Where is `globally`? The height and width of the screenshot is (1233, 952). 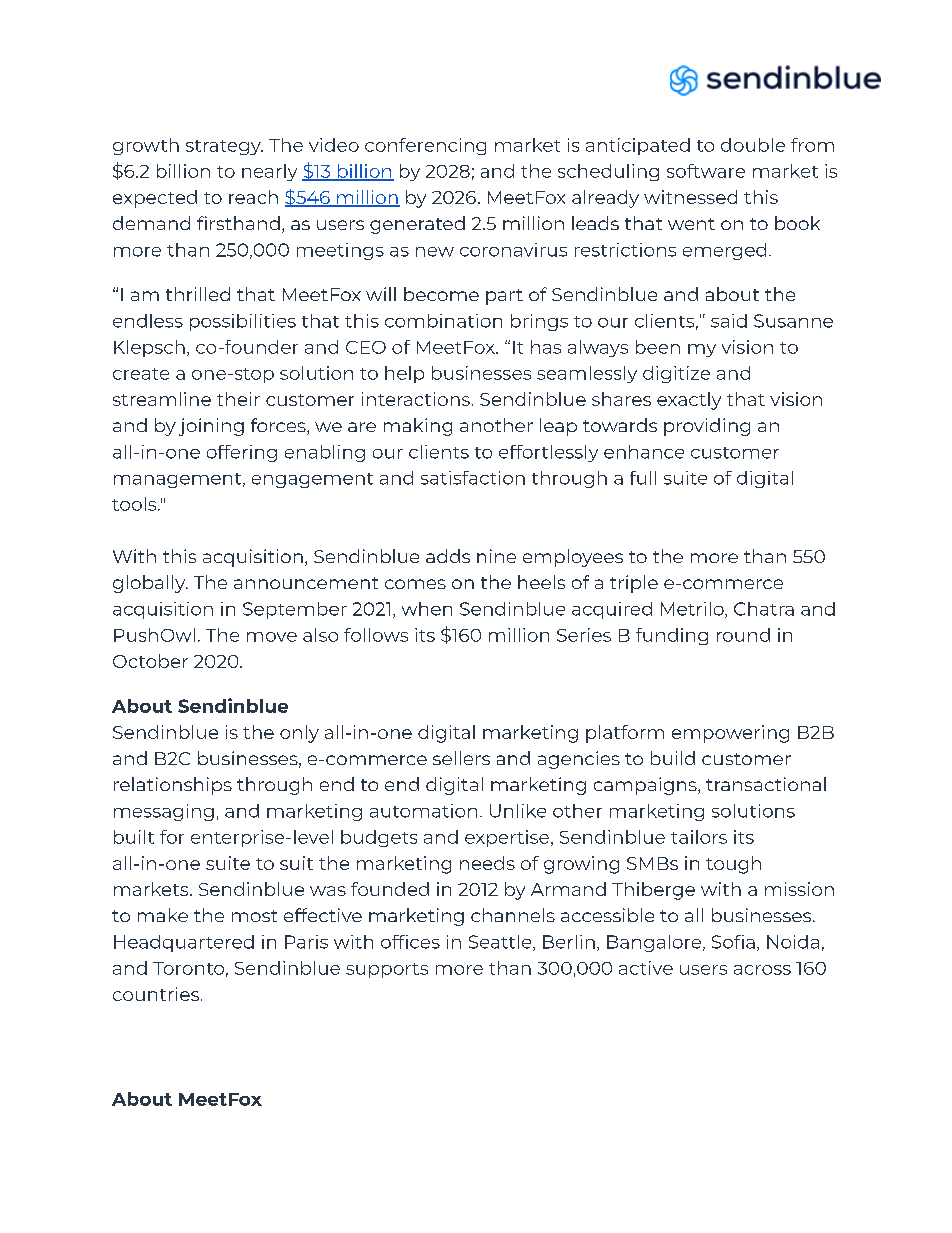
globally is located at coordinates (150, 584).
